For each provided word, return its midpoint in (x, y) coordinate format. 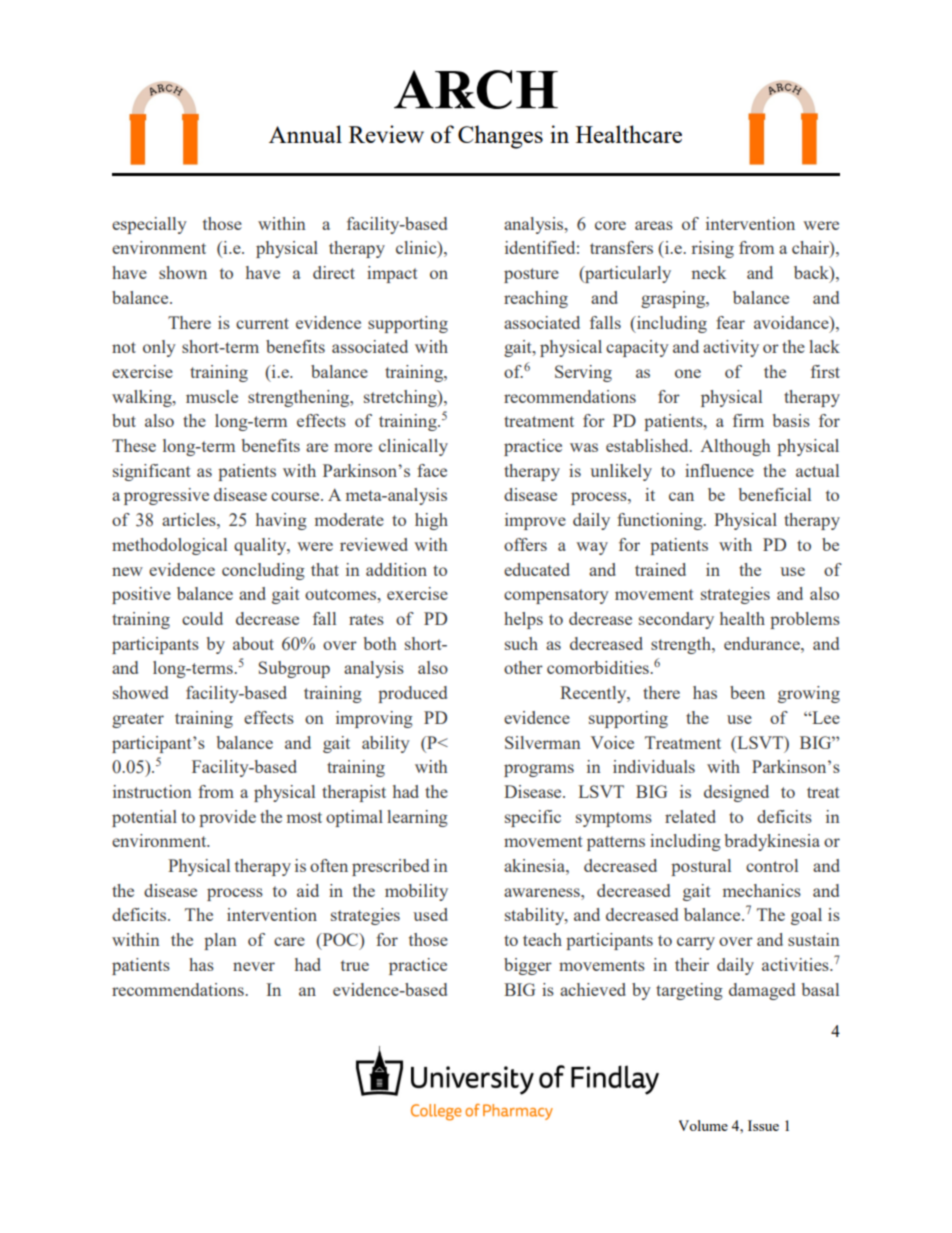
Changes (500, 137)
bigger (528, 966)
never (254, 966)
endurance (763, 643)
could (202, 618)
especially (149, 225)
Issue (763, 1125)
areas (654, 225)
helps (523, 620)
